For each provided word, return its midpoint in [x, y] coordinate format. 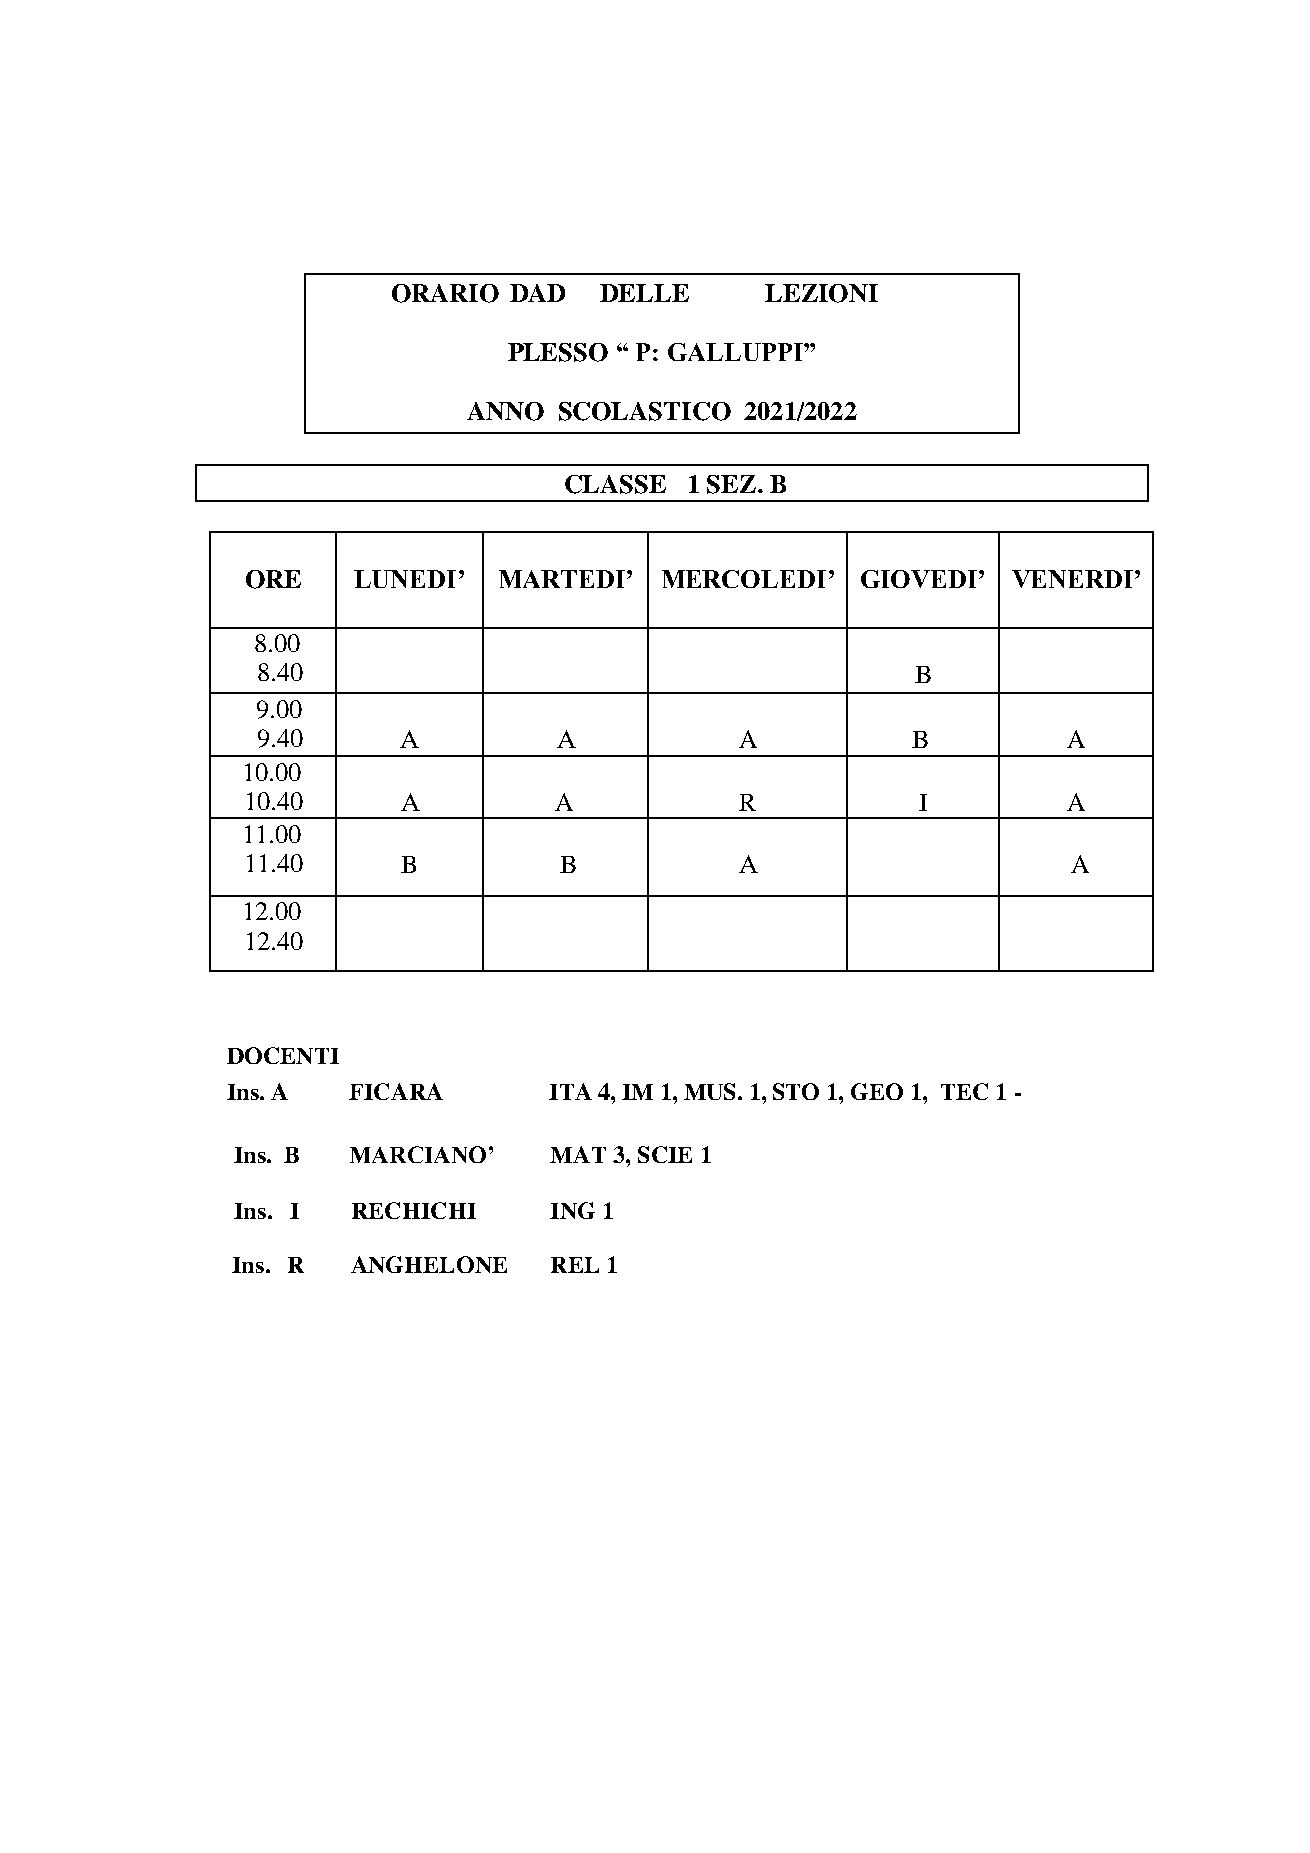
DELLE [644, 293]
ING [572, 1210]
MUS [711, 1091]
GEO [877, 1091]
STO [796, 1091]
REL [575, 1265]
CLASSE [615, 484]
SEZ [733, 484]
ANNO [505, 411]
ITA [570, 1091]
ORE [273, 579]
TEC [964, 1091]
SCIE [665, 1154]
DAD [537, 293]
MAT [578, 1154]
